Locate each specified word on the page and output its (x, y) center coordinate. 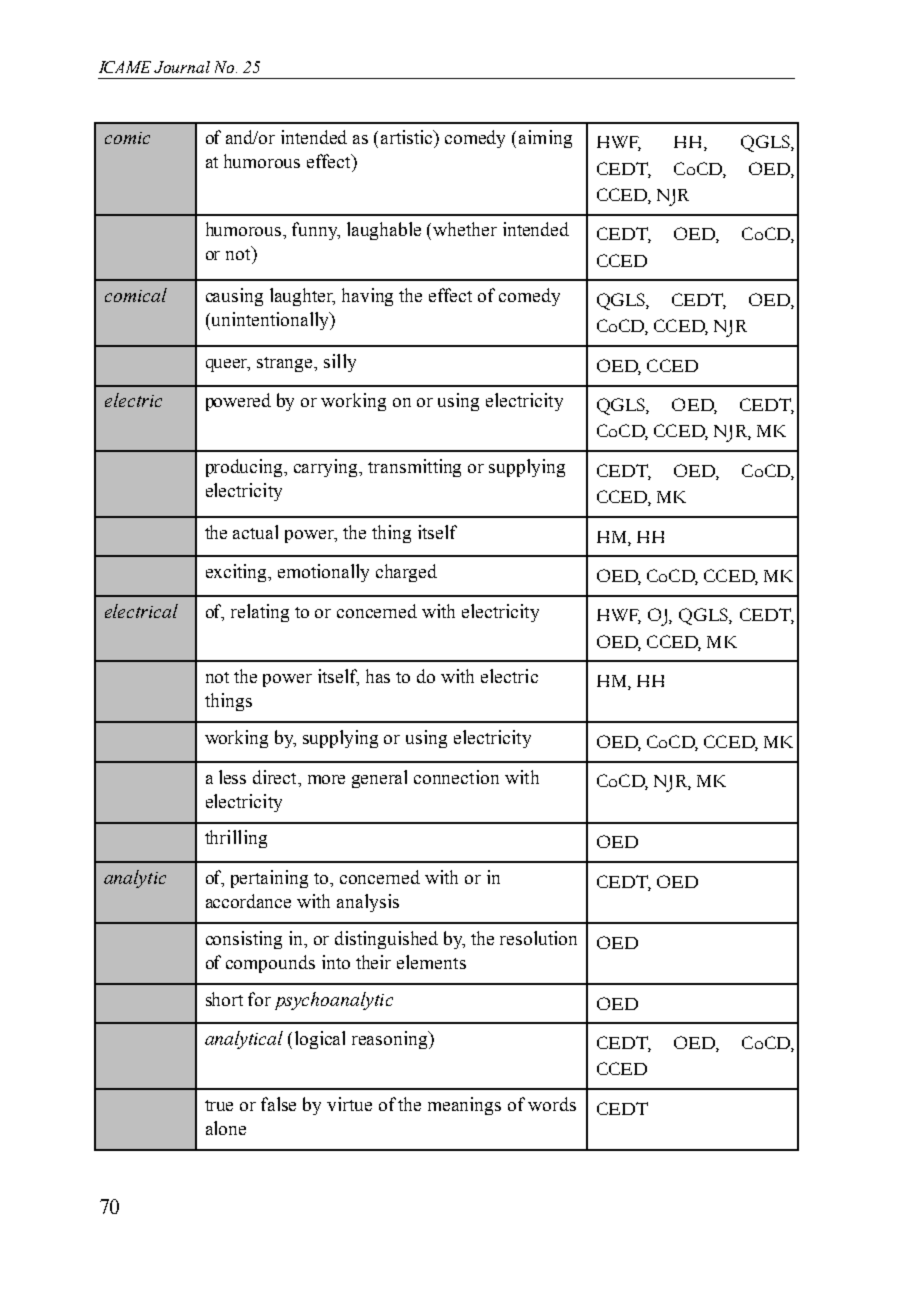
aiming (545, 139)
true (219, 1105)
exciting (238, 573)
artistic (408, 137)
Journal (182, 67)
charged (406, 573)
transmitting (414, 468)
